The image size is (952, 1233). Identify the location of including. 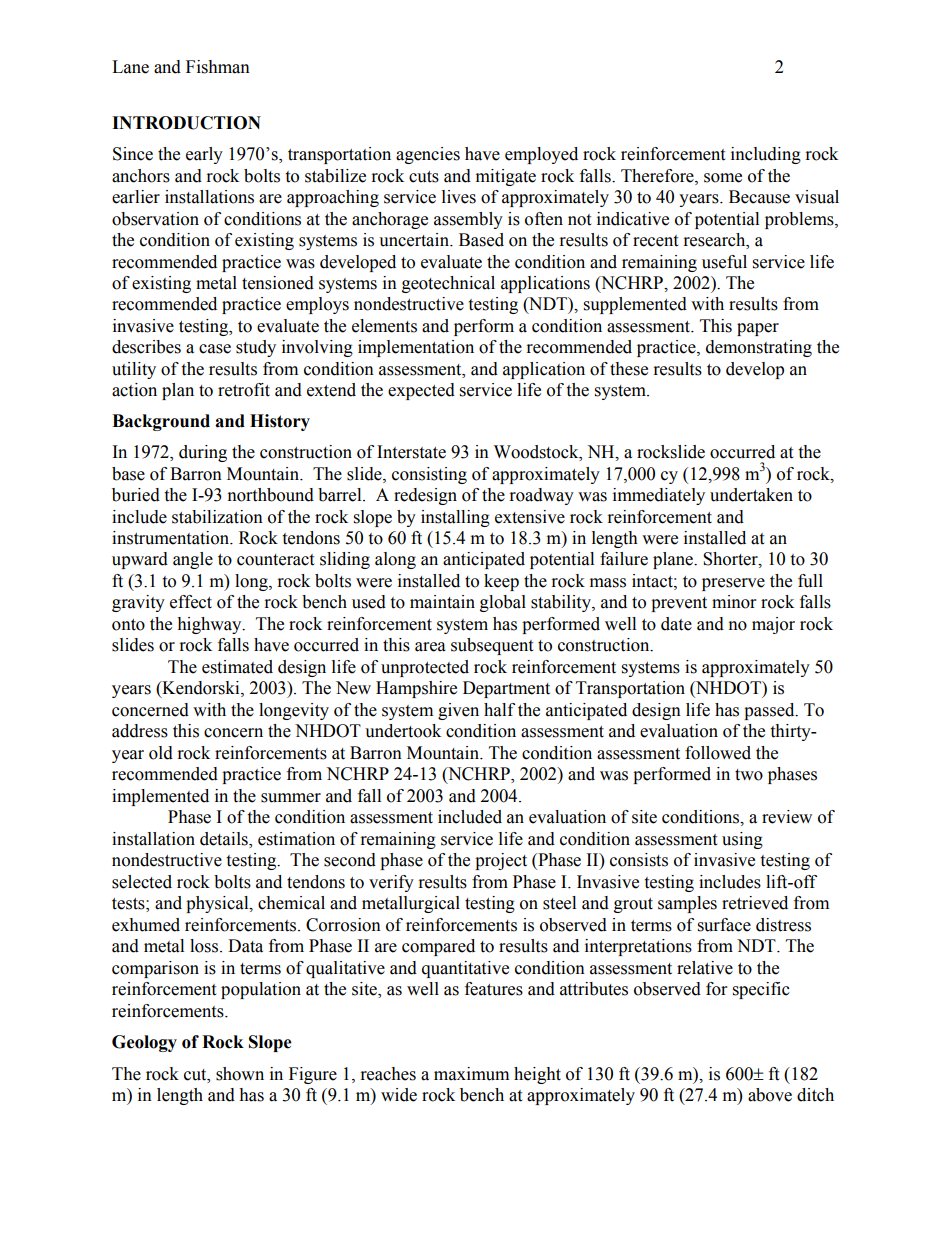
(766, 155).
